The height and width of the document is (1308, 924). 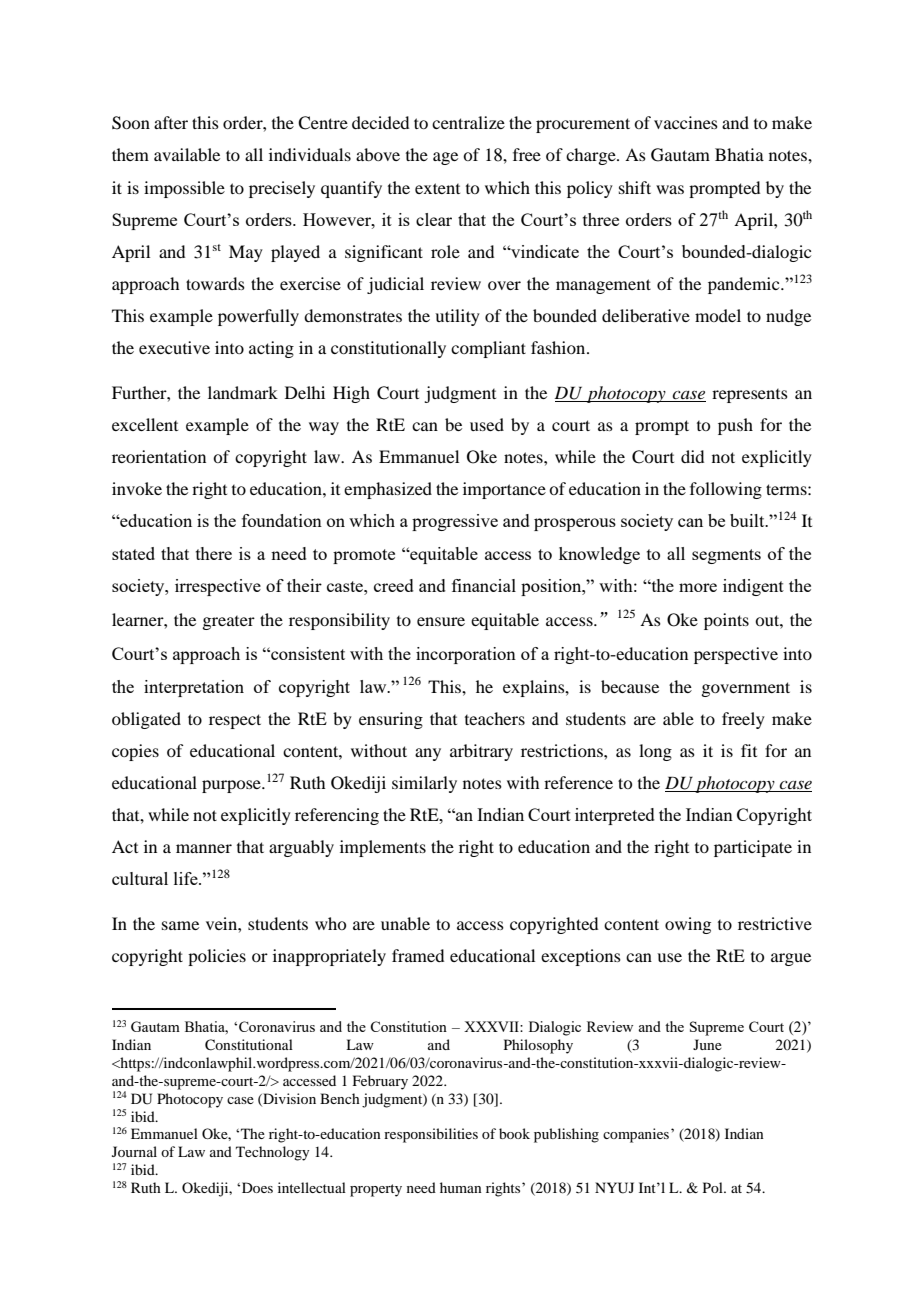 I want to click on participate, so click(x=753, y=848).
